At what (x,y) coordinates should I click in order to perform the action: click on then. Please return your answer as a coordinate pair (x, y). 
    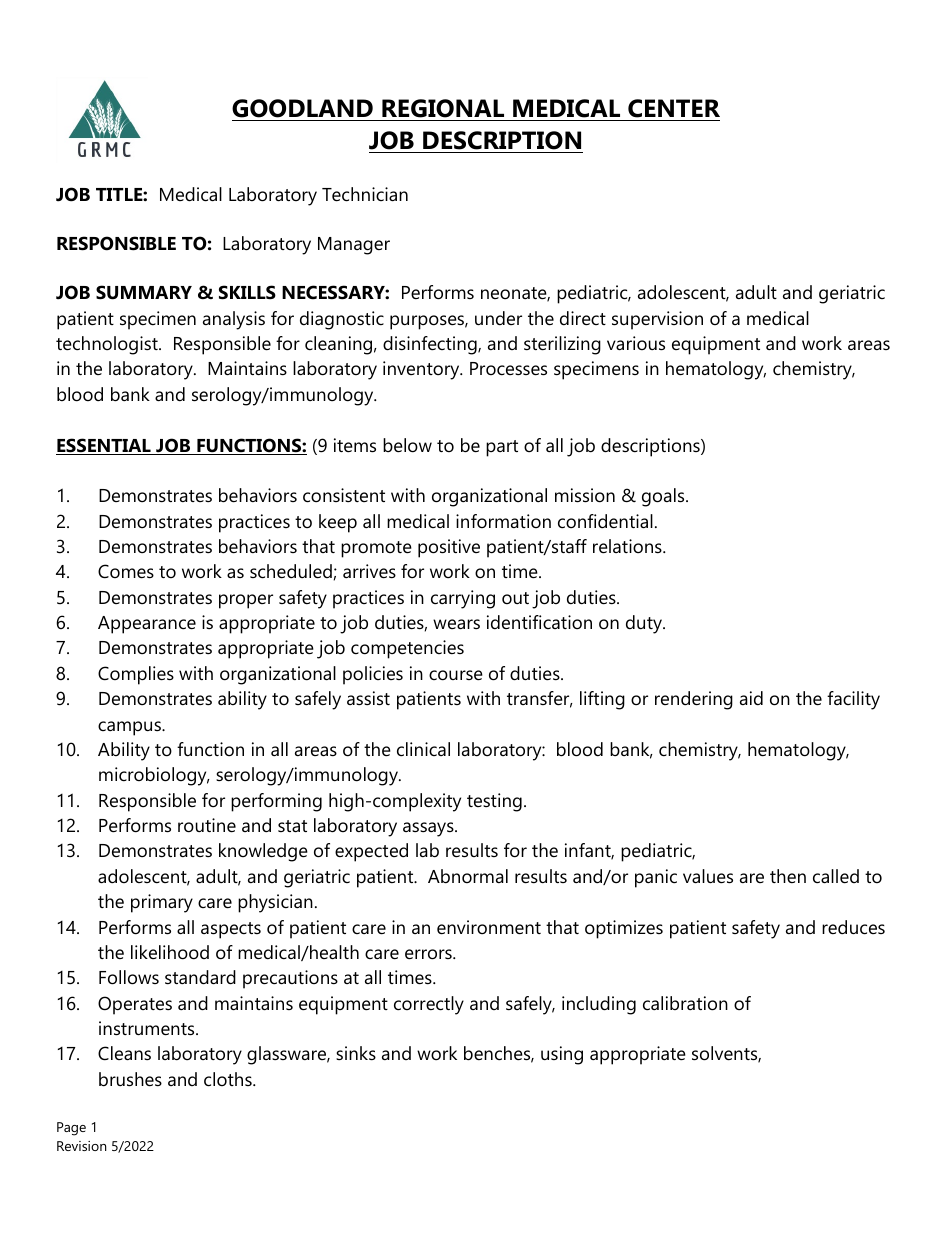
    Looking at the image, I should click on (788, 876).
